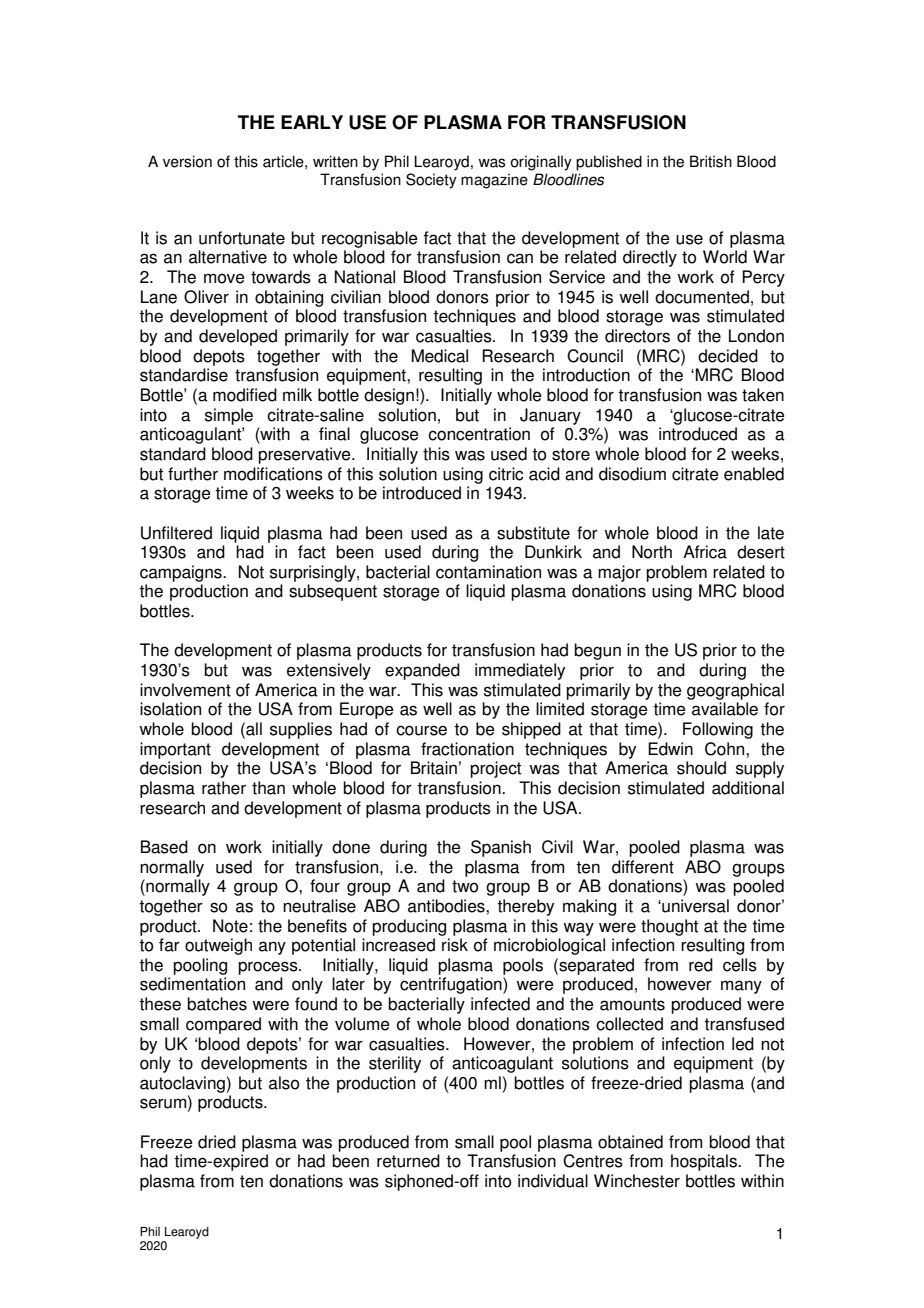  I want to click on simple, so click(229, 416).
